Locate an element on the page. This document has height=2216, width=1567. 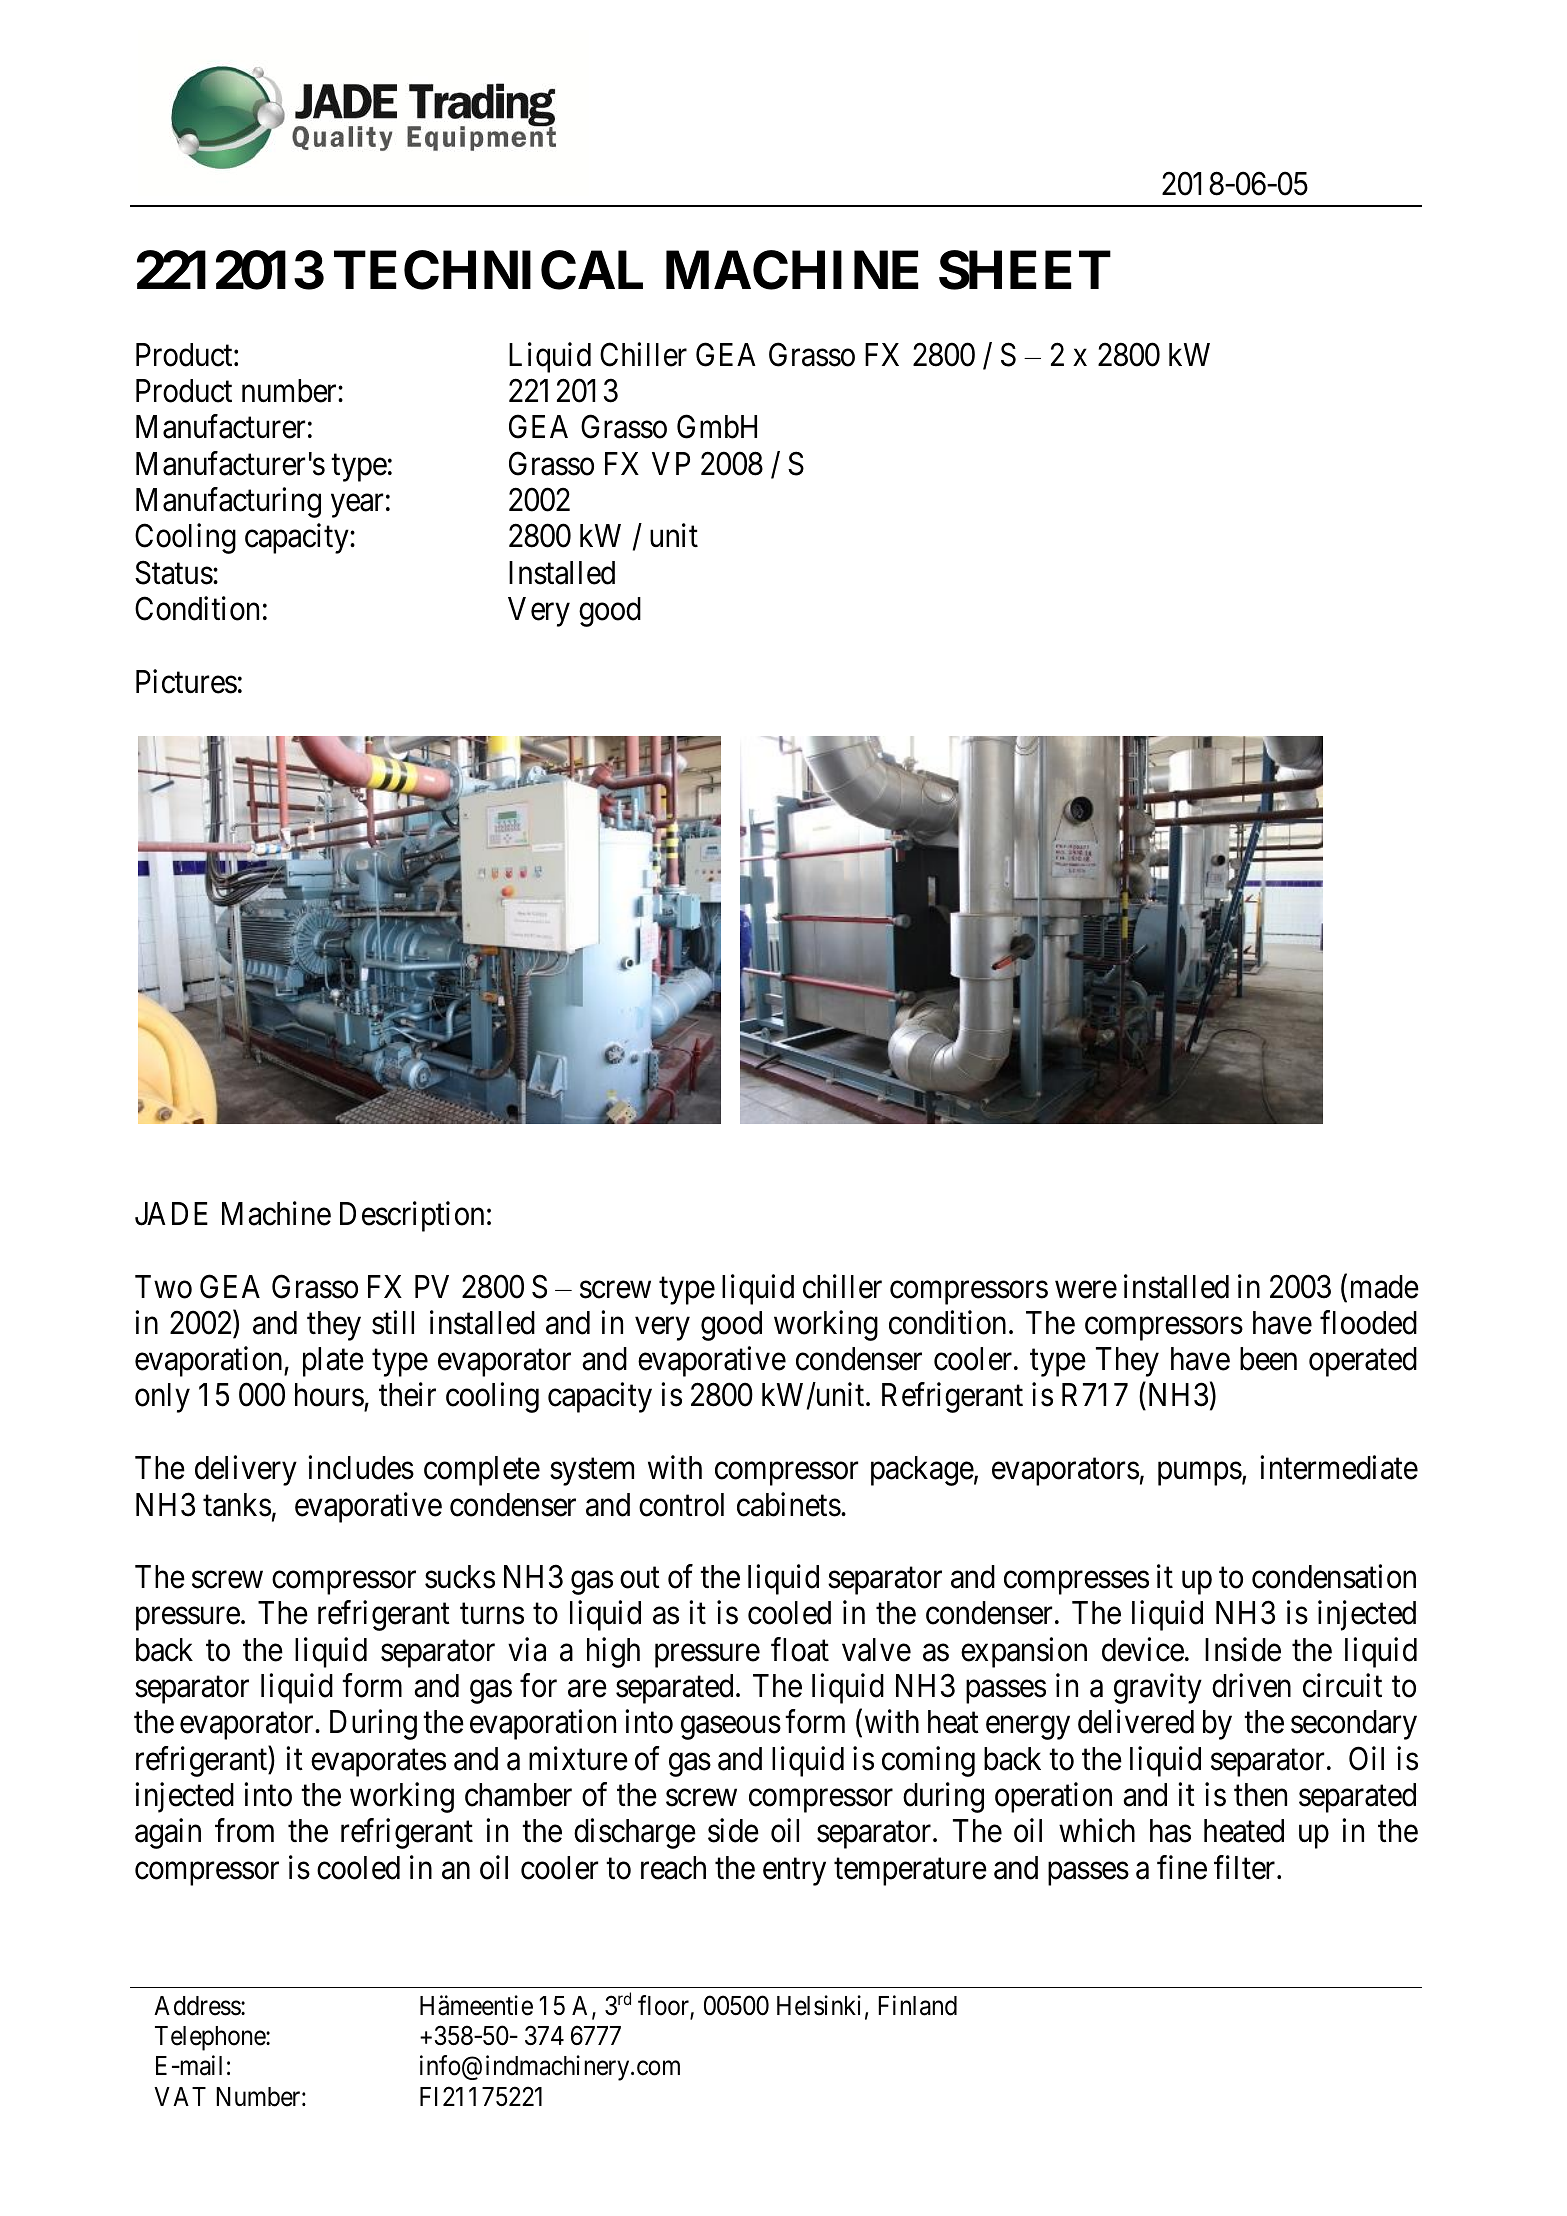
float is located at coordinates (800, 1649).
